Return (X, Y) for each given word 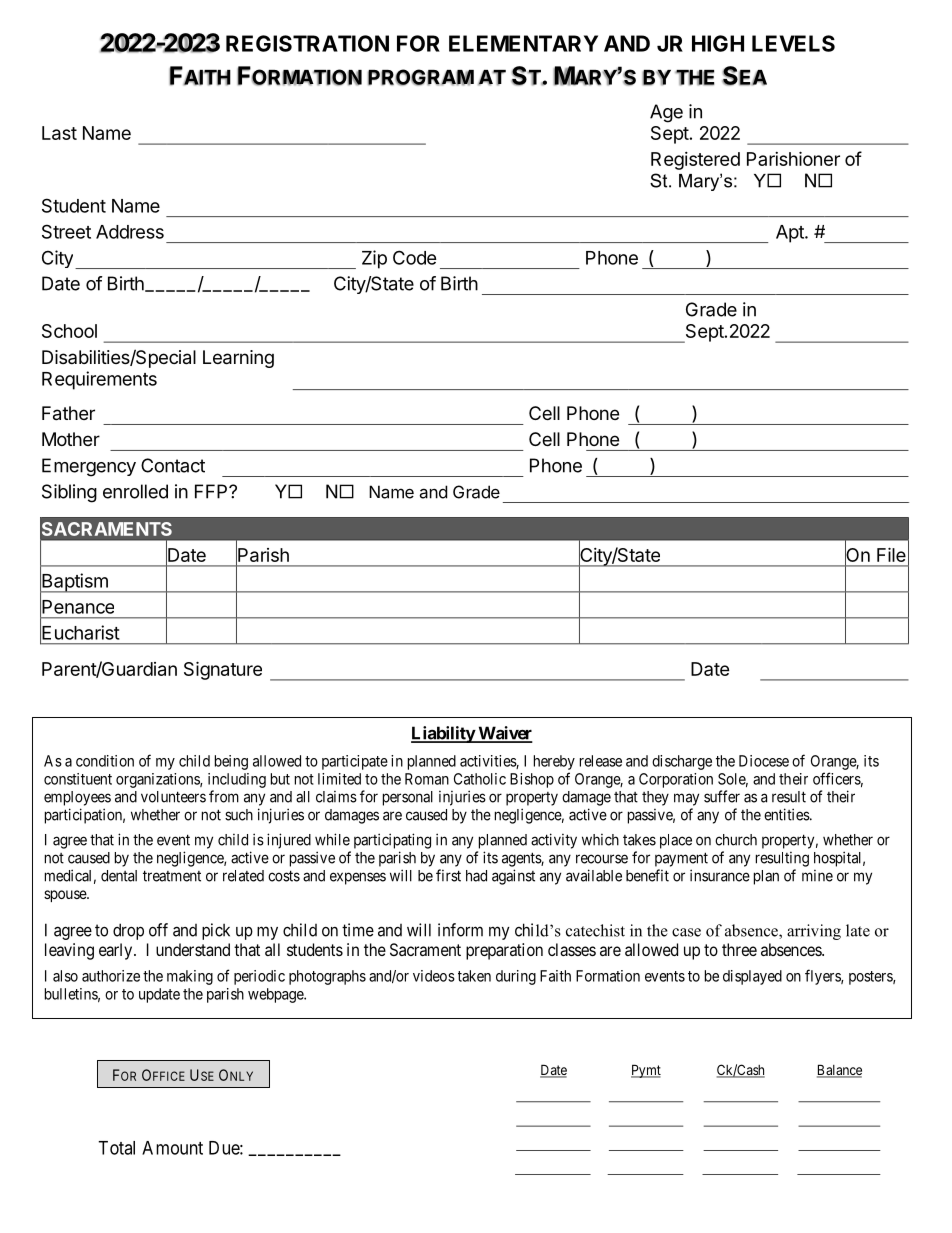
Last (59, 133)
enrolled (135, 491)
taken (474, 976)
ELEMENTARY (523, 43)
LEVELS (793, 43)
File (891, 554)
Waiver (504, 734)
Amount (172, 1148)
